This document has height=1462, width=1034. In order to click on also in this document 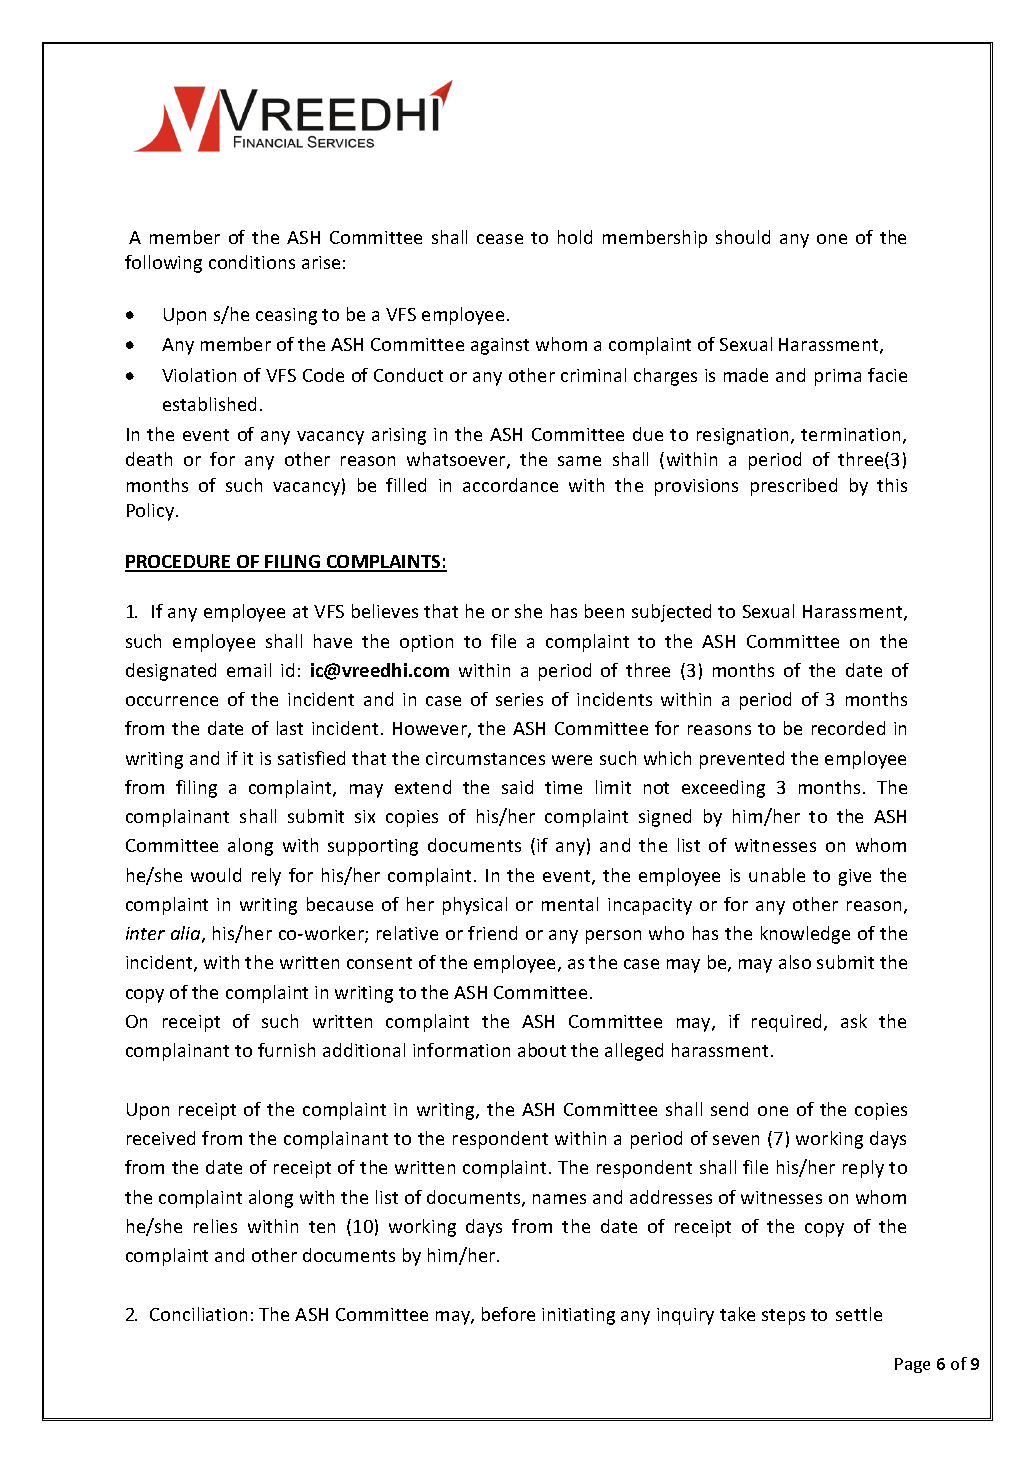, I will do `click(795, 962)`.
